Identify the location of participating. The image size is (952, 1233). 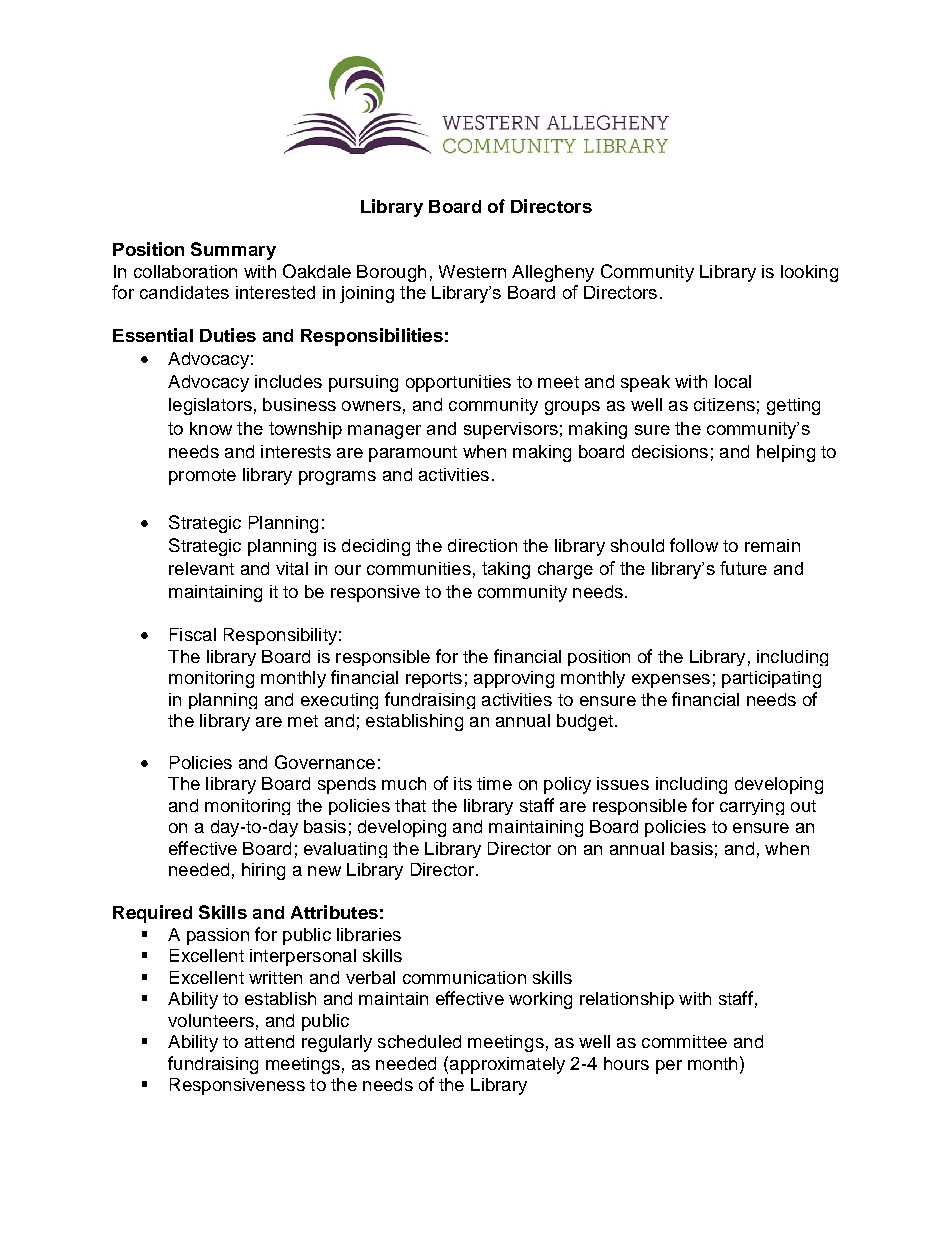
(771, 679).
